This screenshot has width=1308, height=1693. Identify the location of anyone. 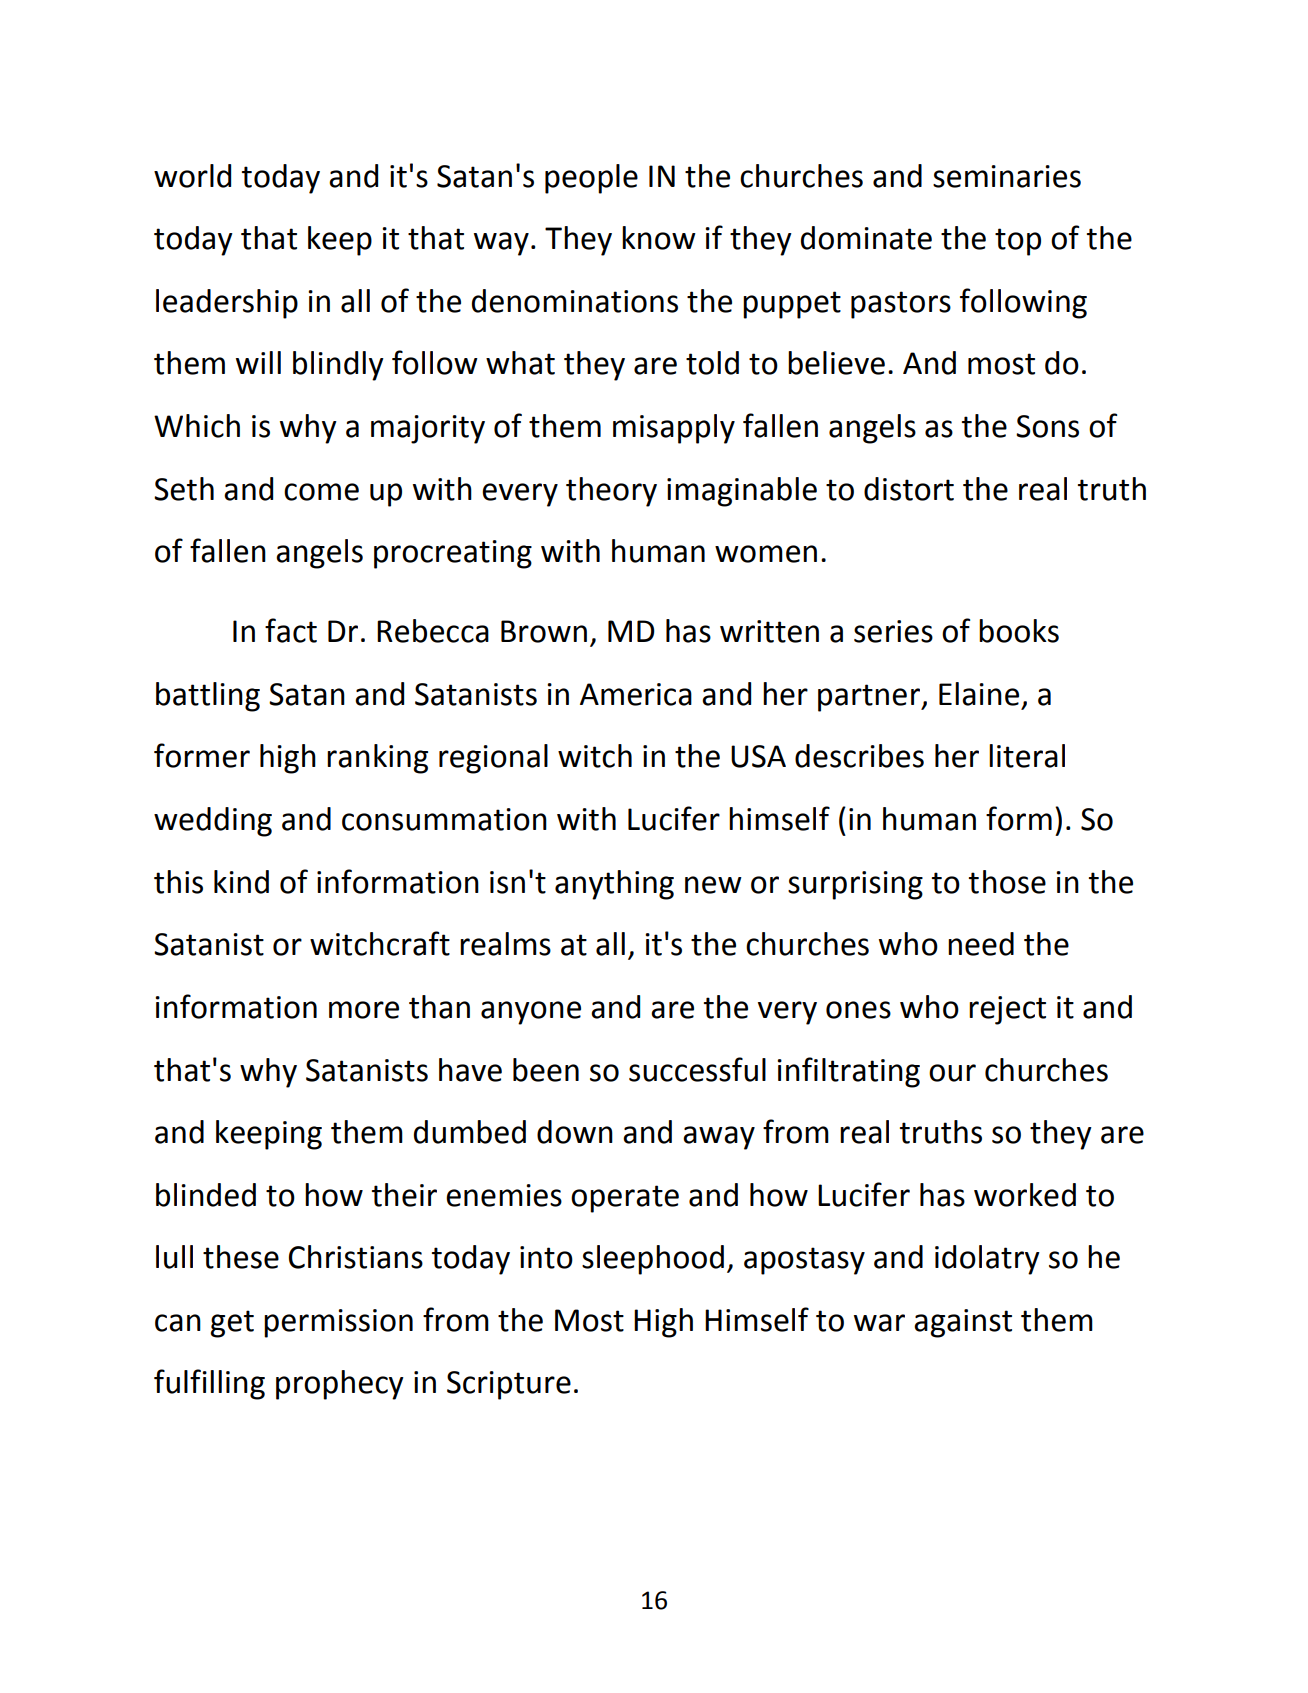
(531, 1013).
